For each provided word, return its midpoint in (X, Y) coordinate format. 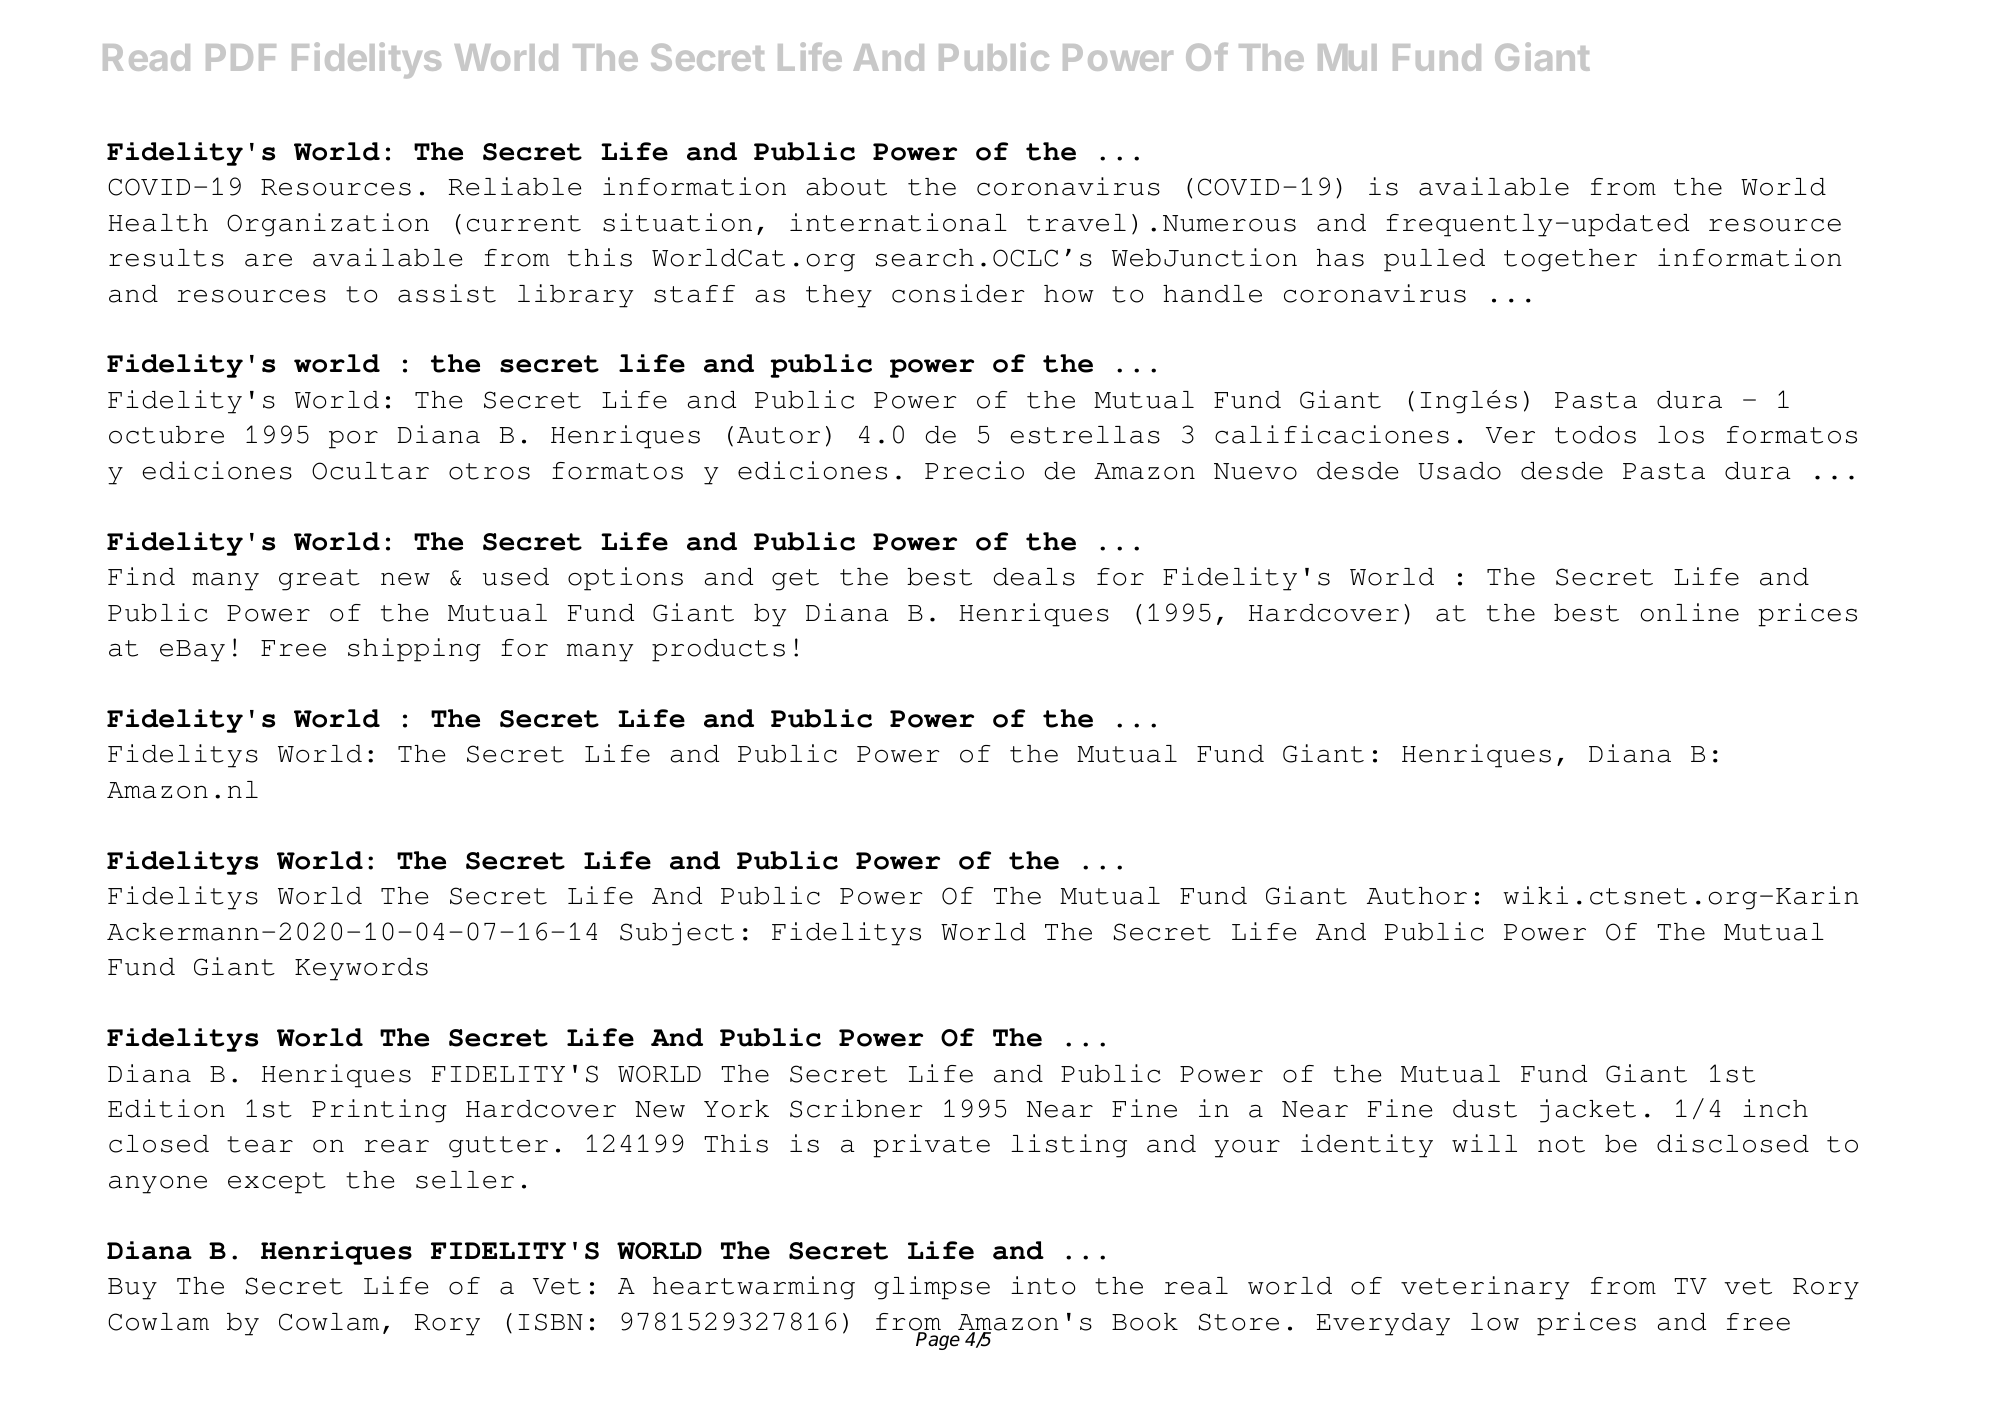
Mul (1347, 57)
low (1495, 1322)
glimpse (932, 1288)
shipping (414, 650)
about (847, 187)
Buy (132, 1289)
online (1690, 612)
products (718, 650)
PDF (241, 57)
